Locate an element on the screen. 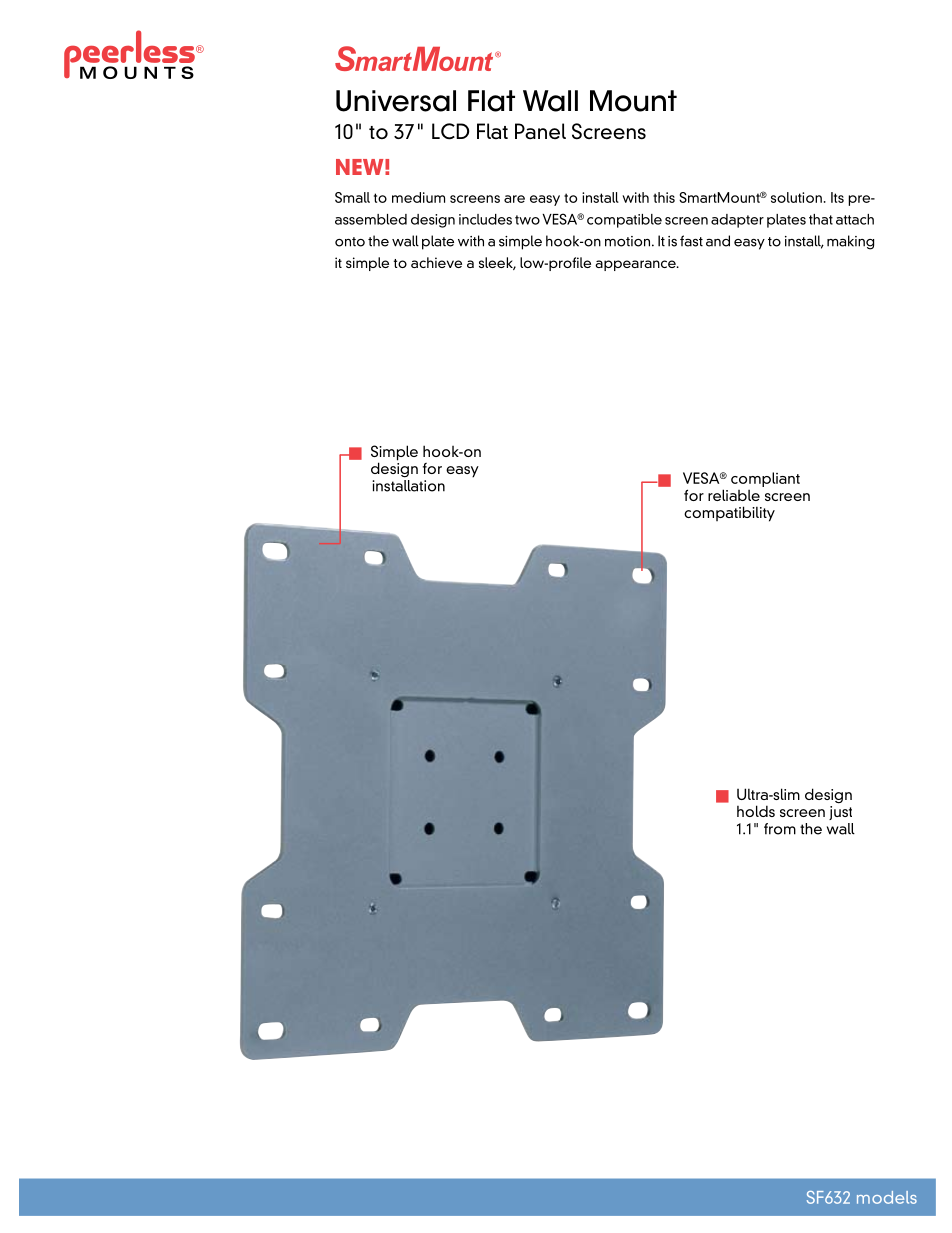  LCD is located at coordinates (450, 131).
